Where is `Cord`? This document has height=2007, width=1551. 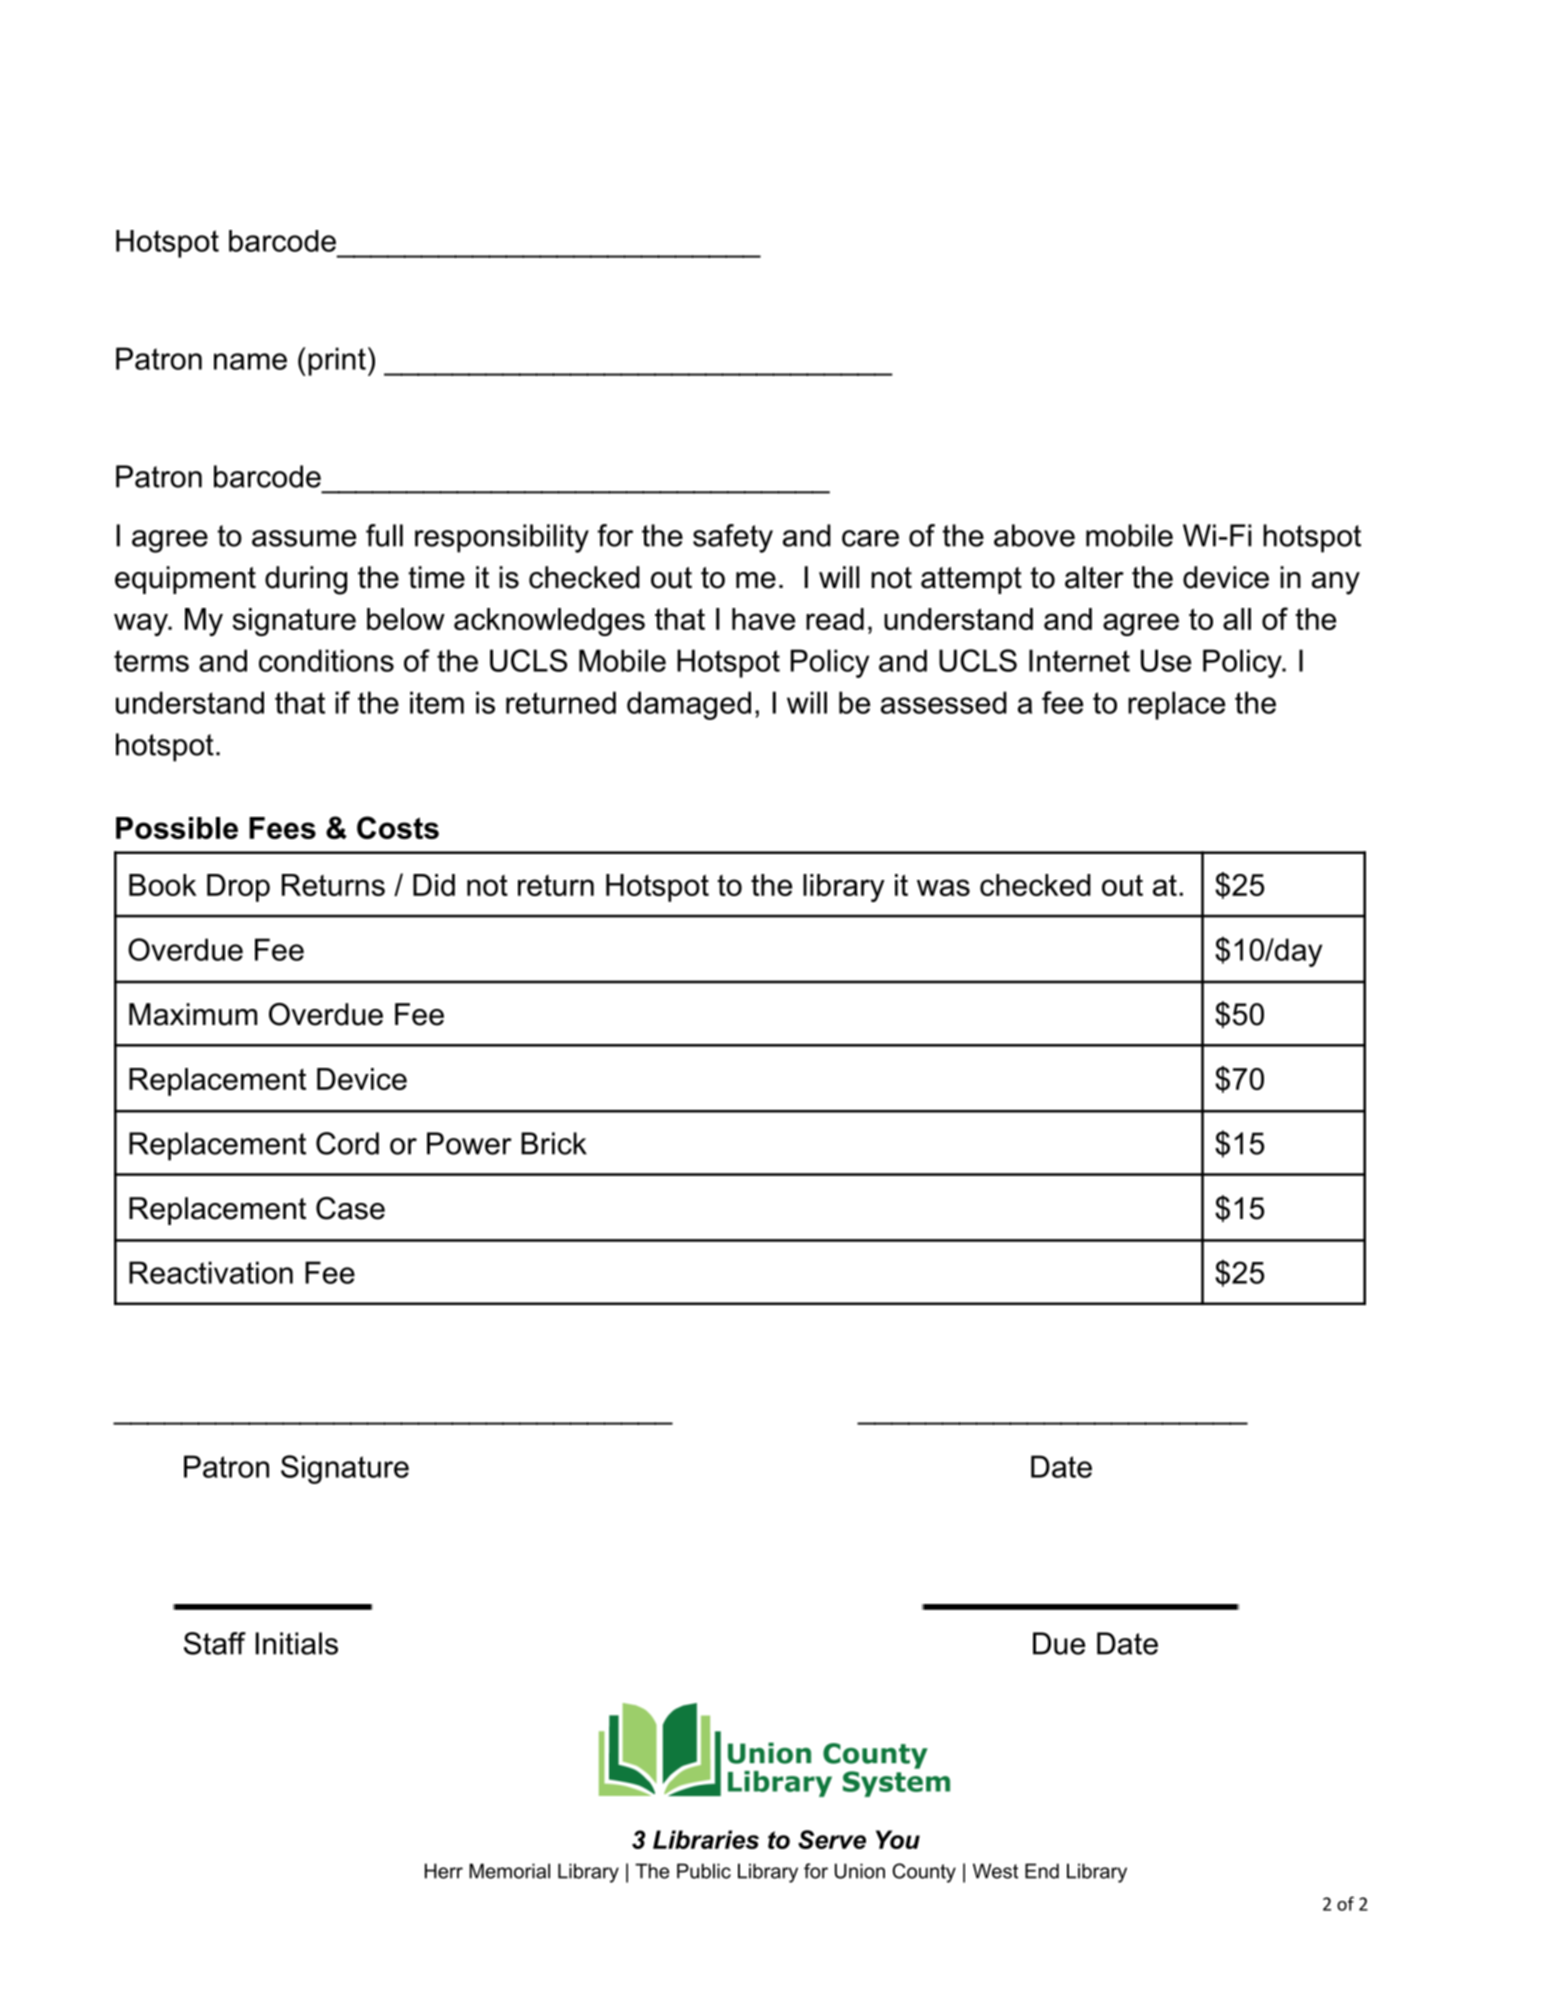
Cord is located at coordinates (347, 1143).
